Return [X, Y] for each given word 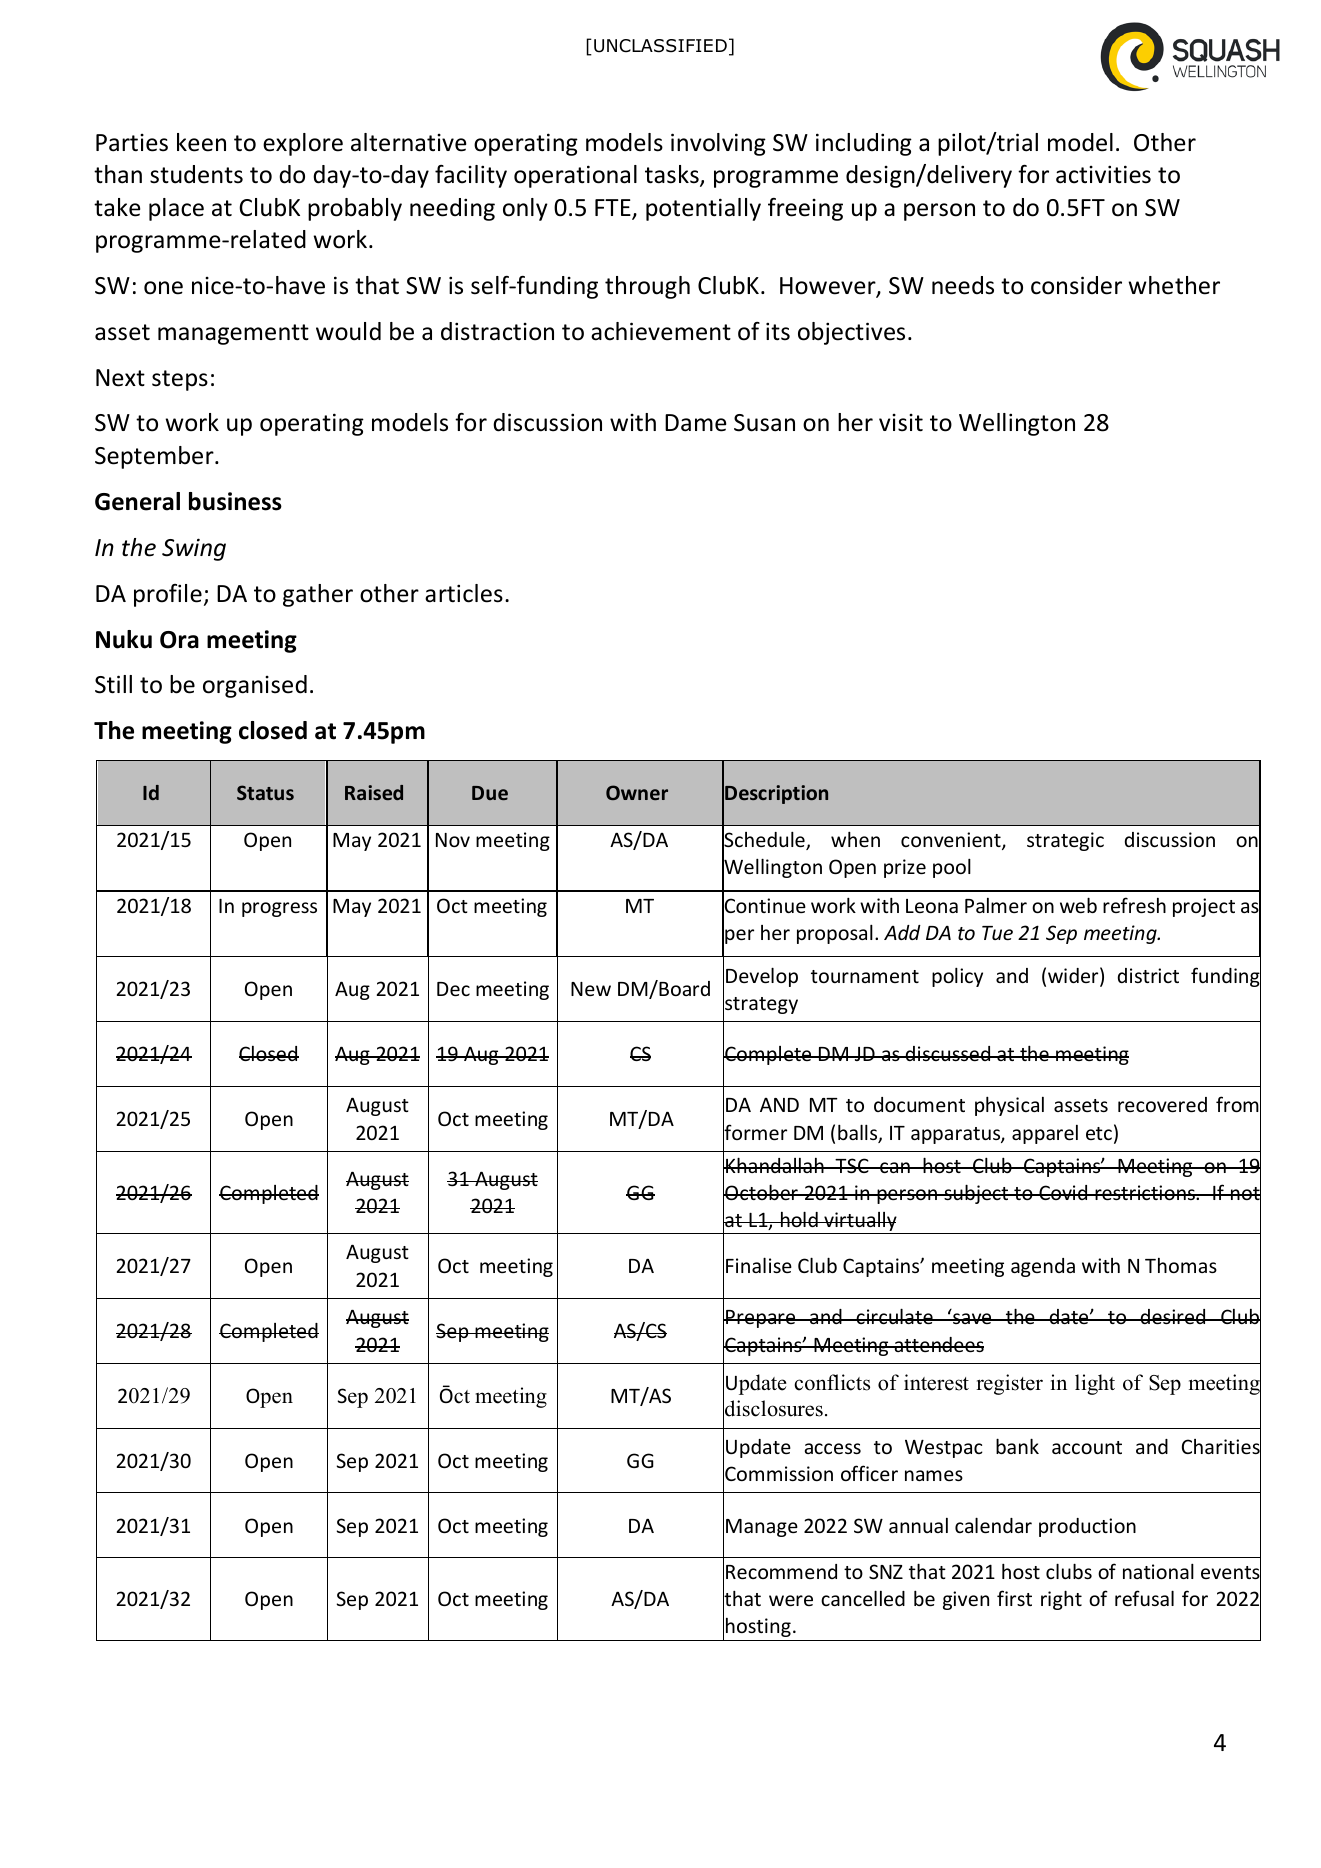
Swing [194, 549]
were [791, 1600]
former [755, 1132]
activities [1103, 174]
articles [464, 593]
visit [901, 423]
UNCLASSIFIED [660, 46]
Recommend [781, 1571]
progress [279, 909]
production [1087, 1527]
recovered [1162, 1104]
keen [201, 142]
